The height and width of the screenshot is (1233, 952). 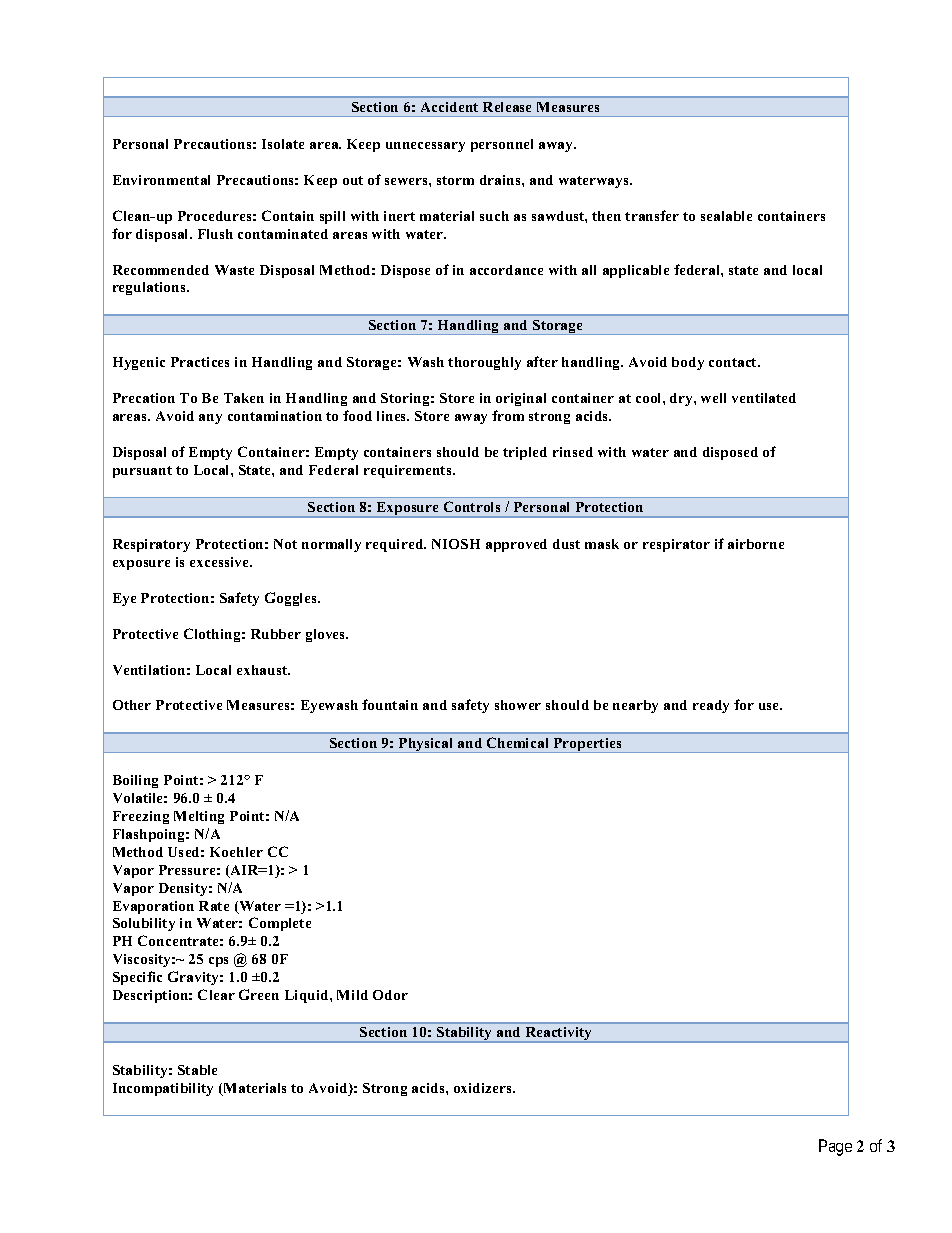 I want to click on Incompatibility, so click(x=163, y=1089).
